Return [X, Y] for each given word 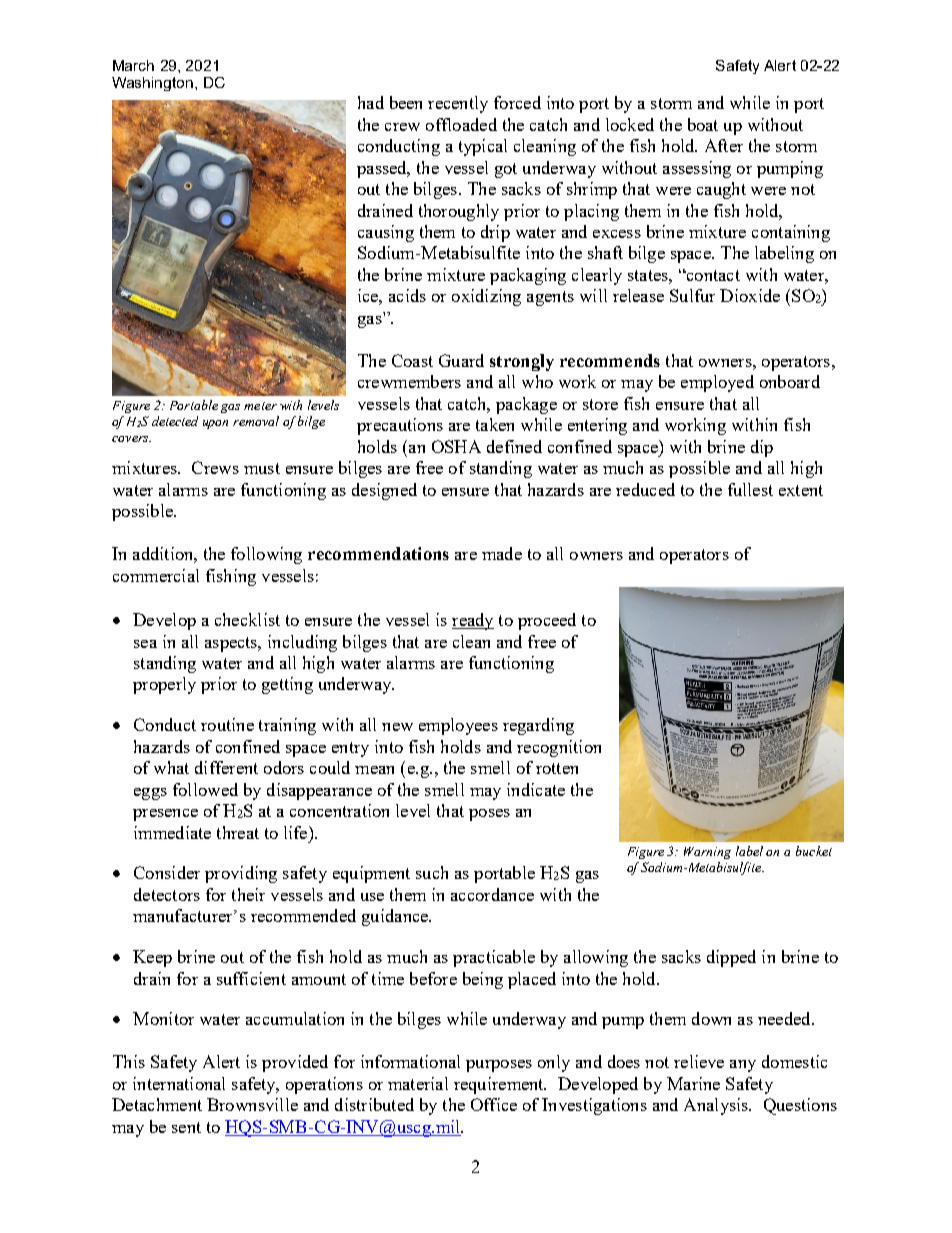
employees [458, 726]
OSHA [456, 446]
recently [458, 104]
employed [717, 383]
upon [215, 424]
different [226, 767]
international [179, 1083]
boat [703, 124]
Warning [707, 853]
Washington [154, 84]
